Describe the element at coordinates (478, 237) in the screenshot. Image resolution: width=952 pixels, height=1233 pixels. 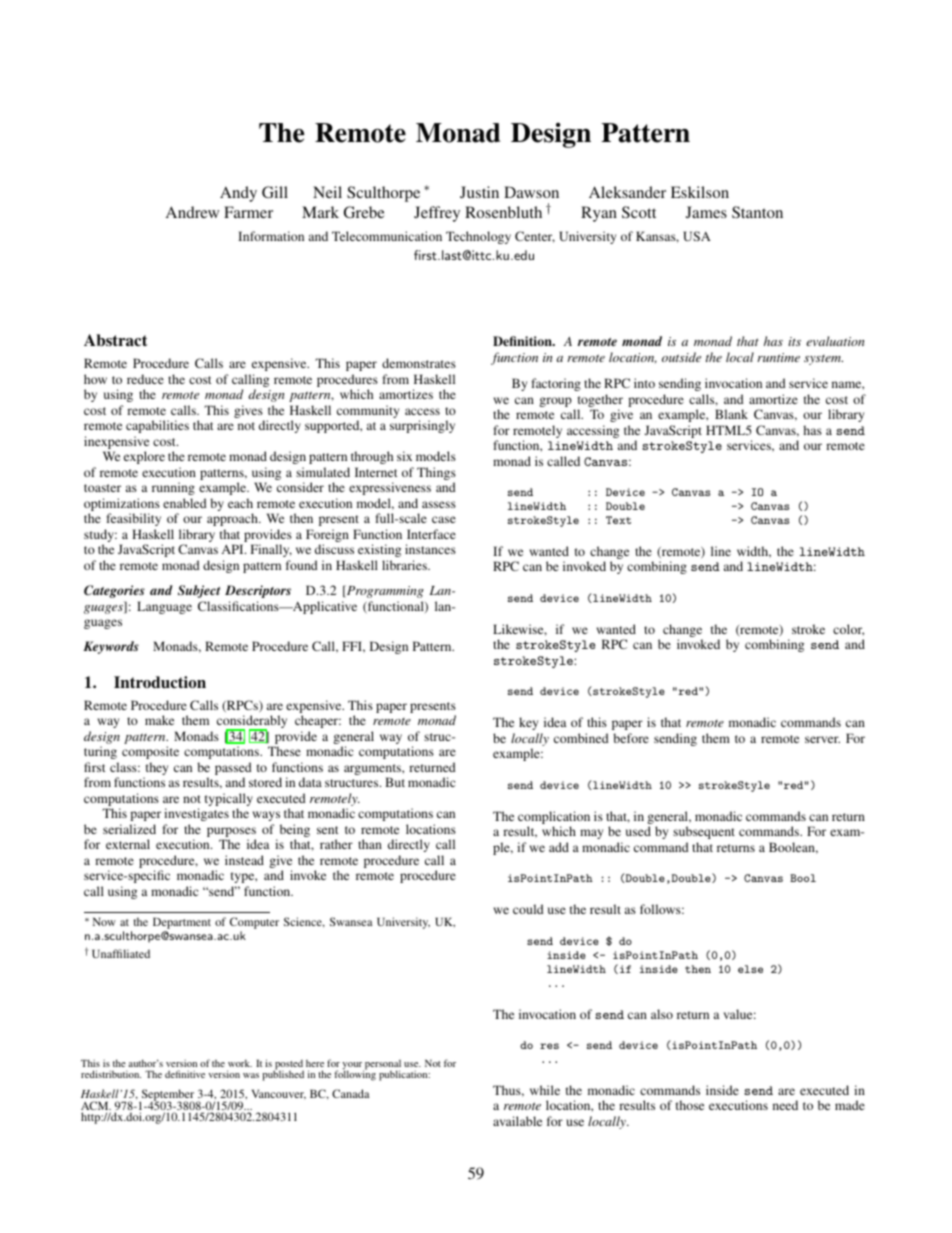
I see `Technology` at that location.
